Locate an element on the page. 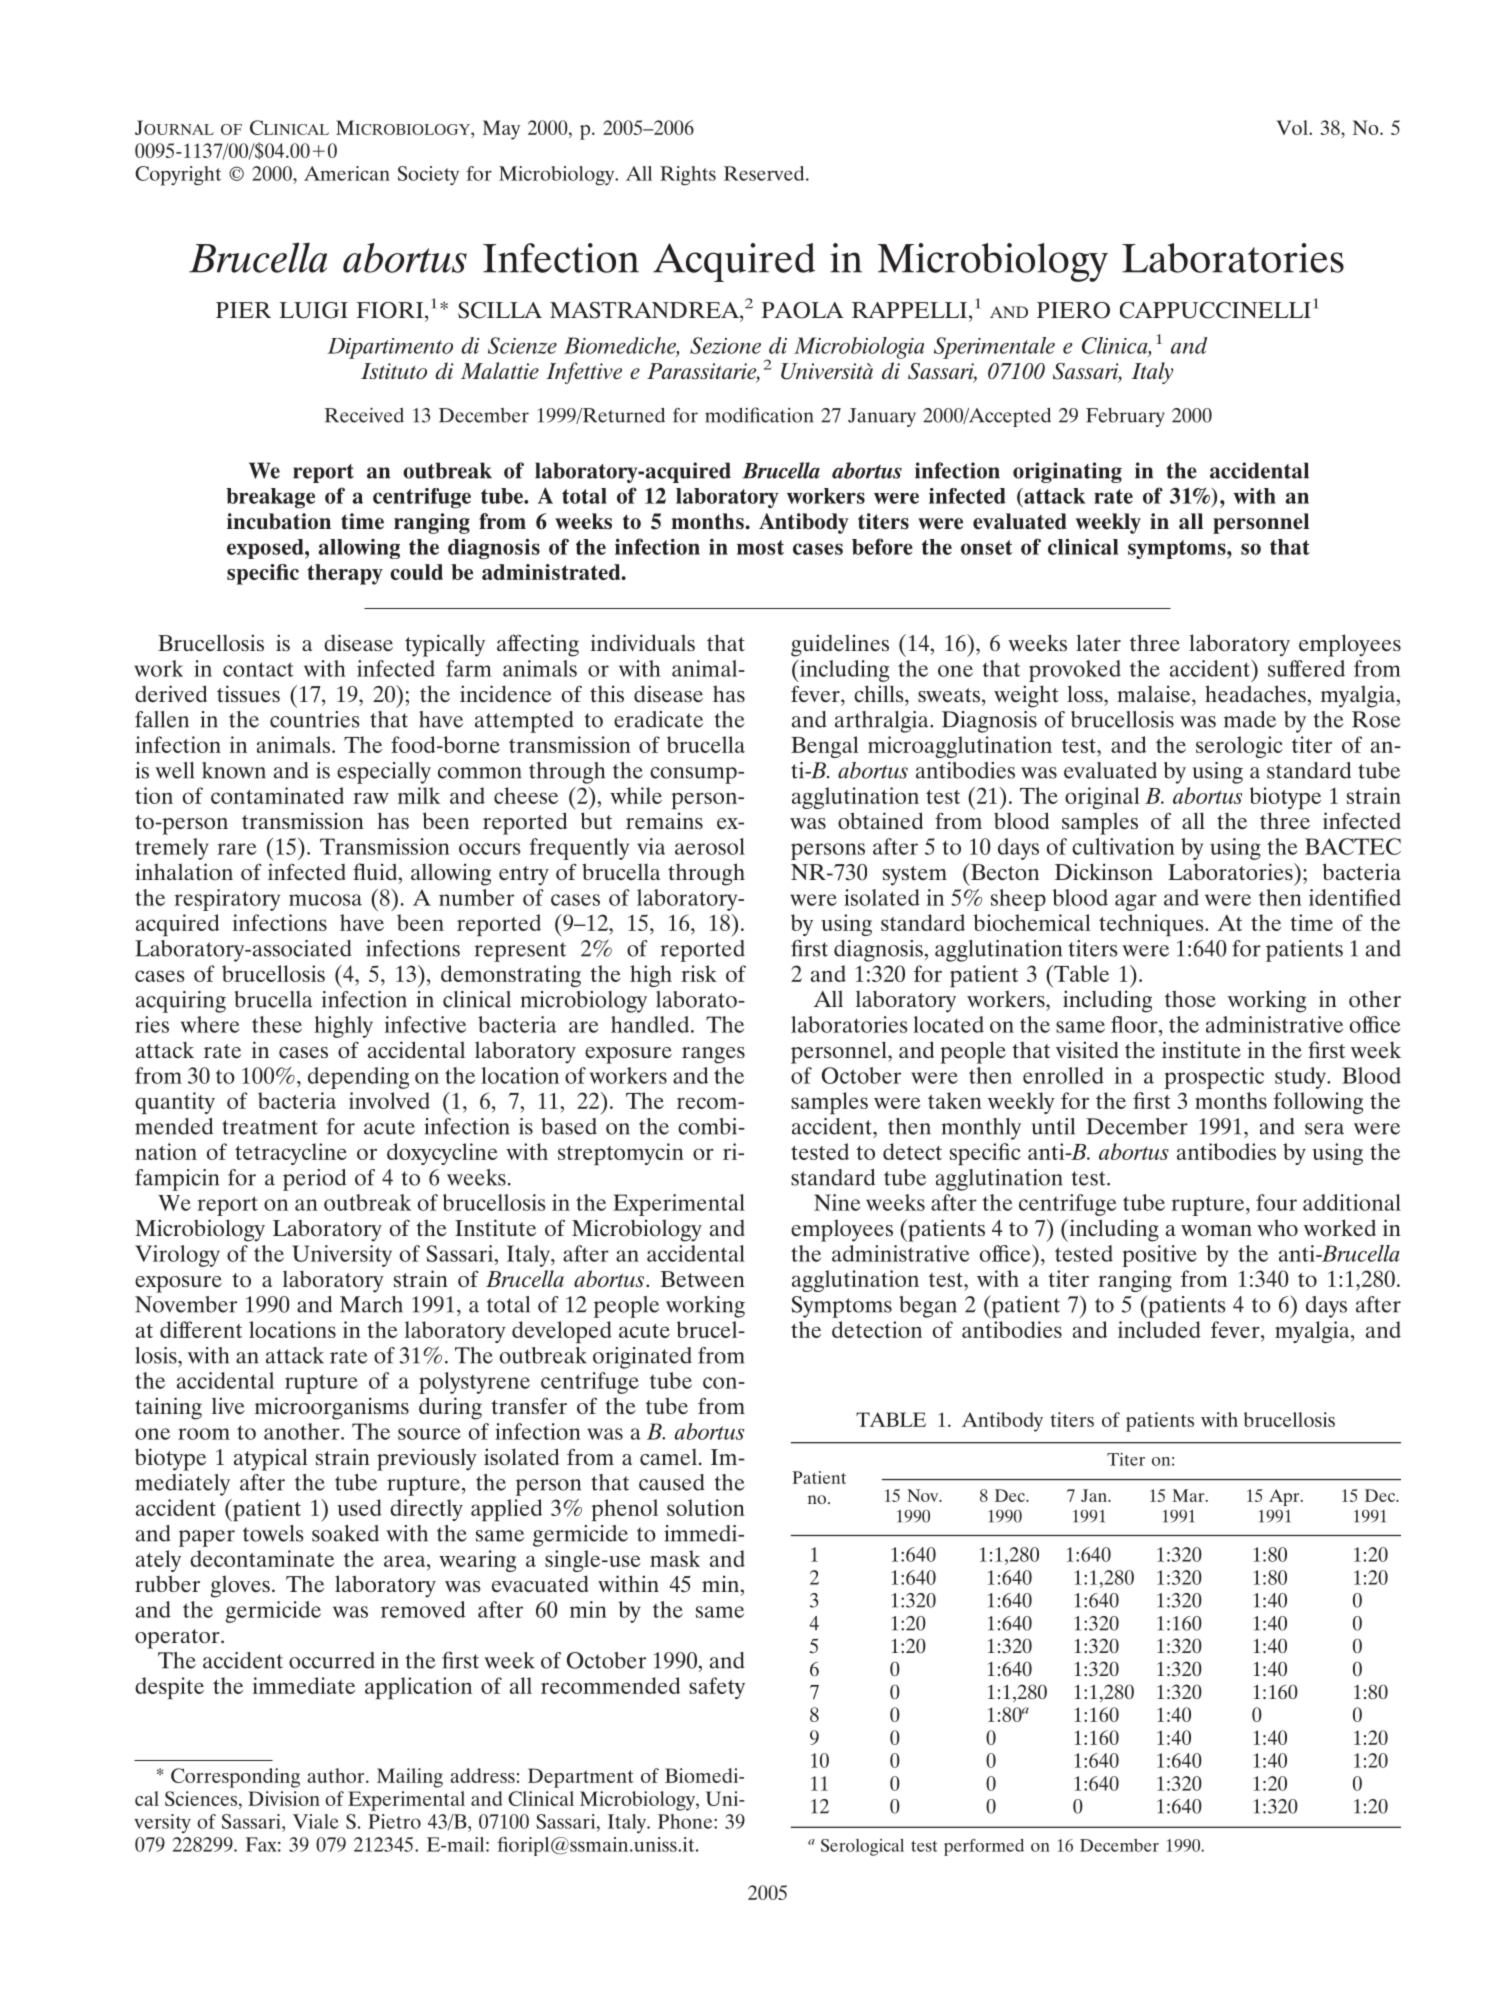 This image has width=1490, height=1999. these is located at coordinates (277, 1024).
